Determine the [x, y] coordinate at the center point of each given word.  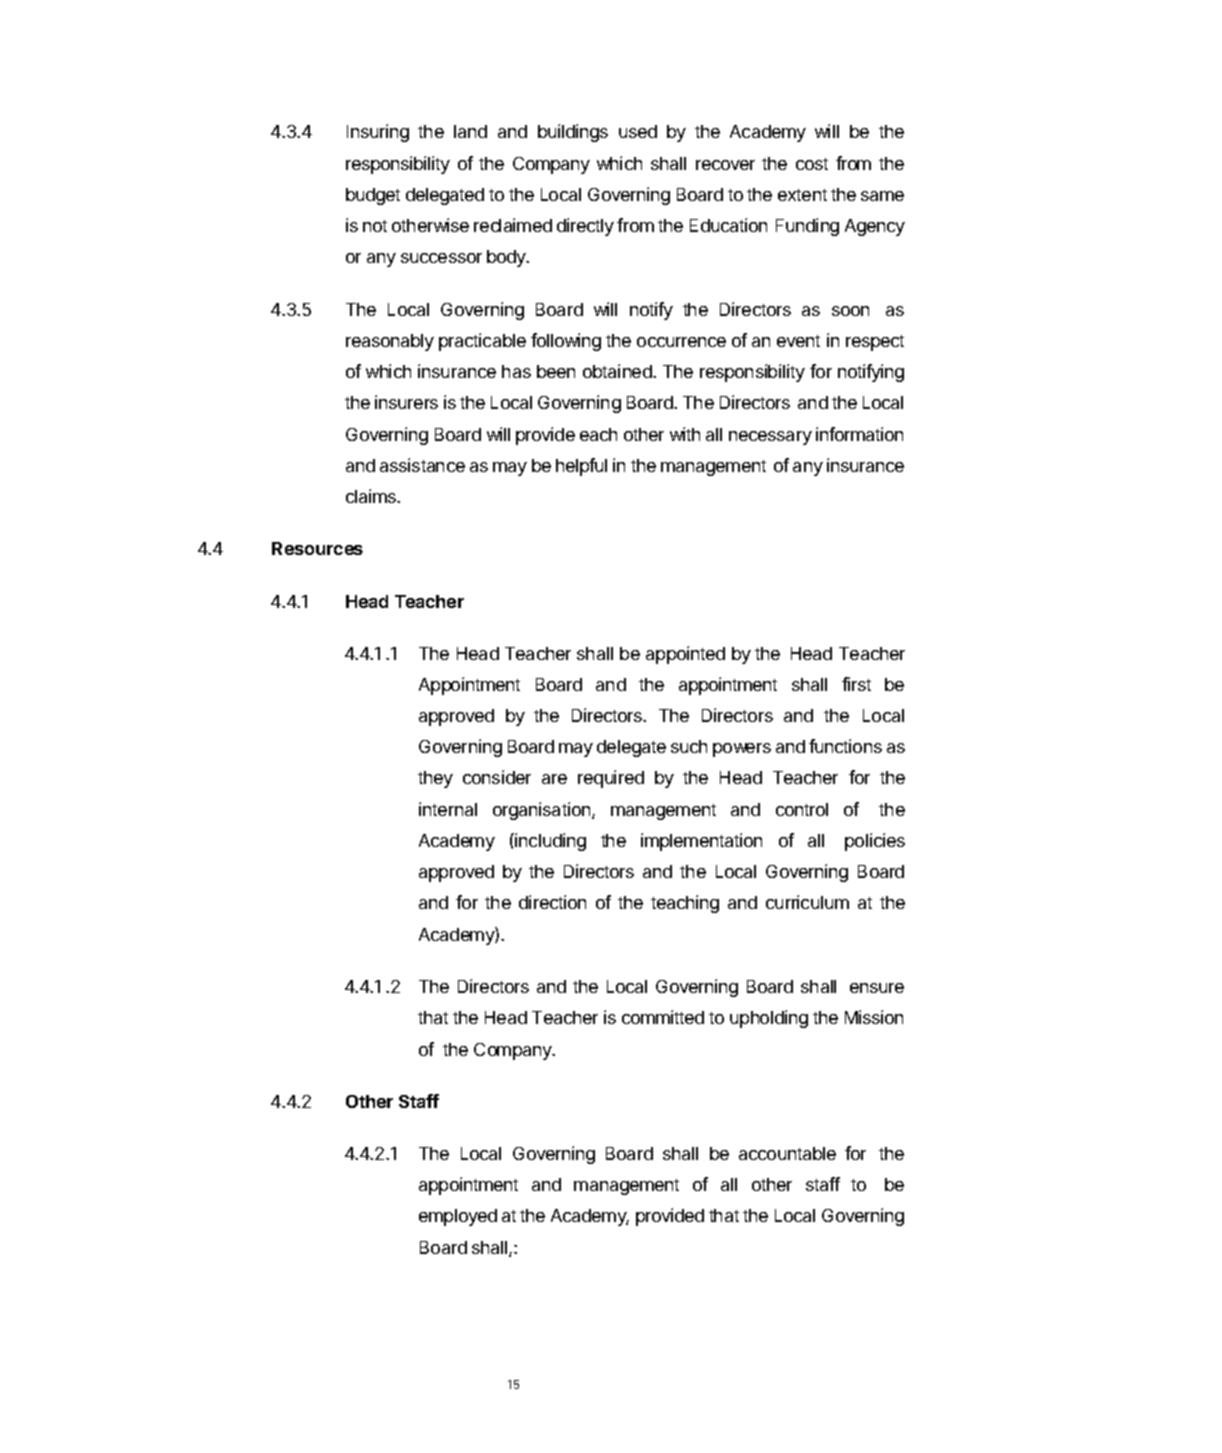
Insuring [378, 133]
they [435, 779]
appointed [685, 655]
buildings [573, 133]
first [856, 684]
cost [812, 164]
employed [458, 1217]
